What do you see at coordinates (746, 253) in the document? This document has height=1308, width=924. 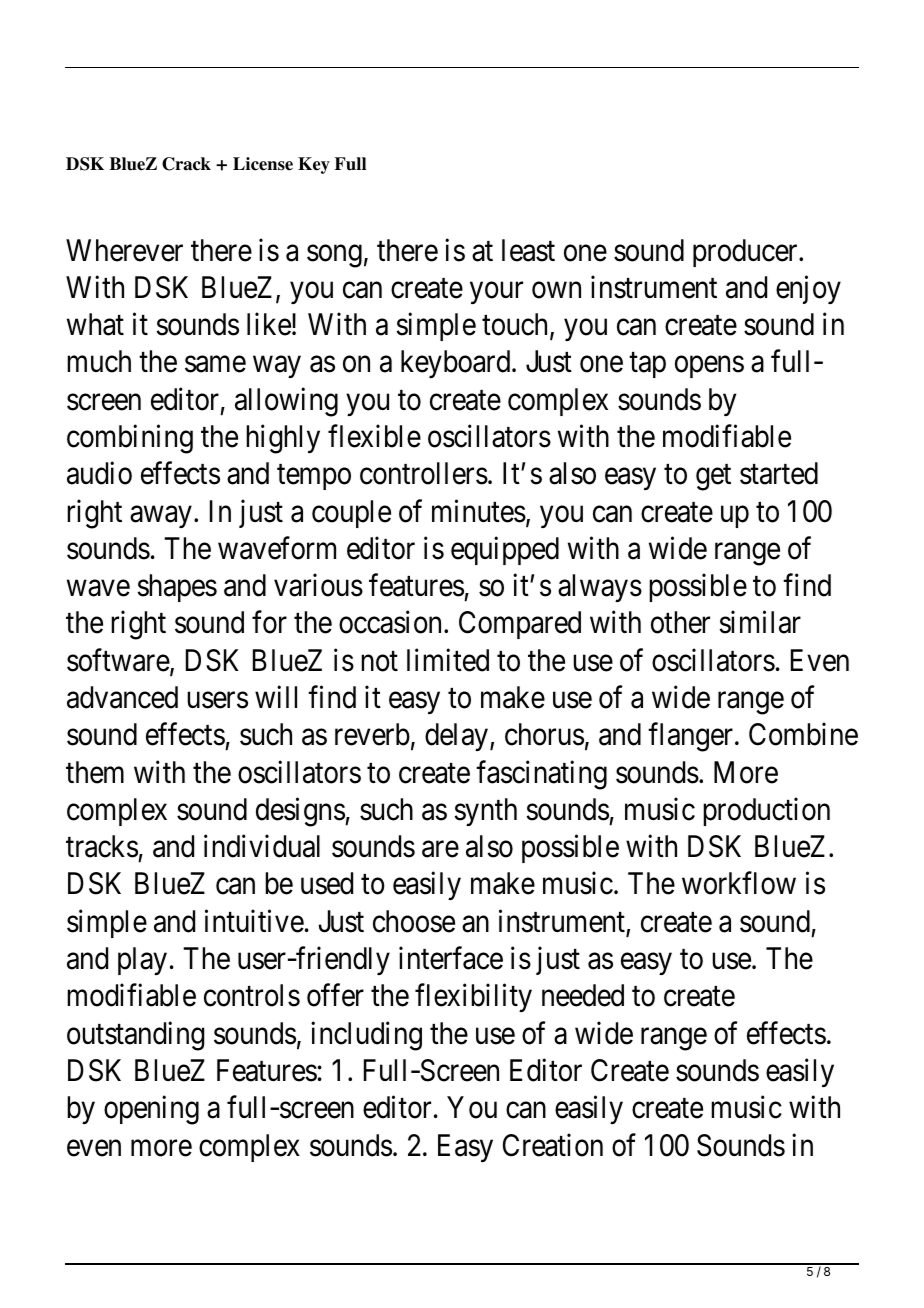 I see `producer` at bounding box center [746, 253].
